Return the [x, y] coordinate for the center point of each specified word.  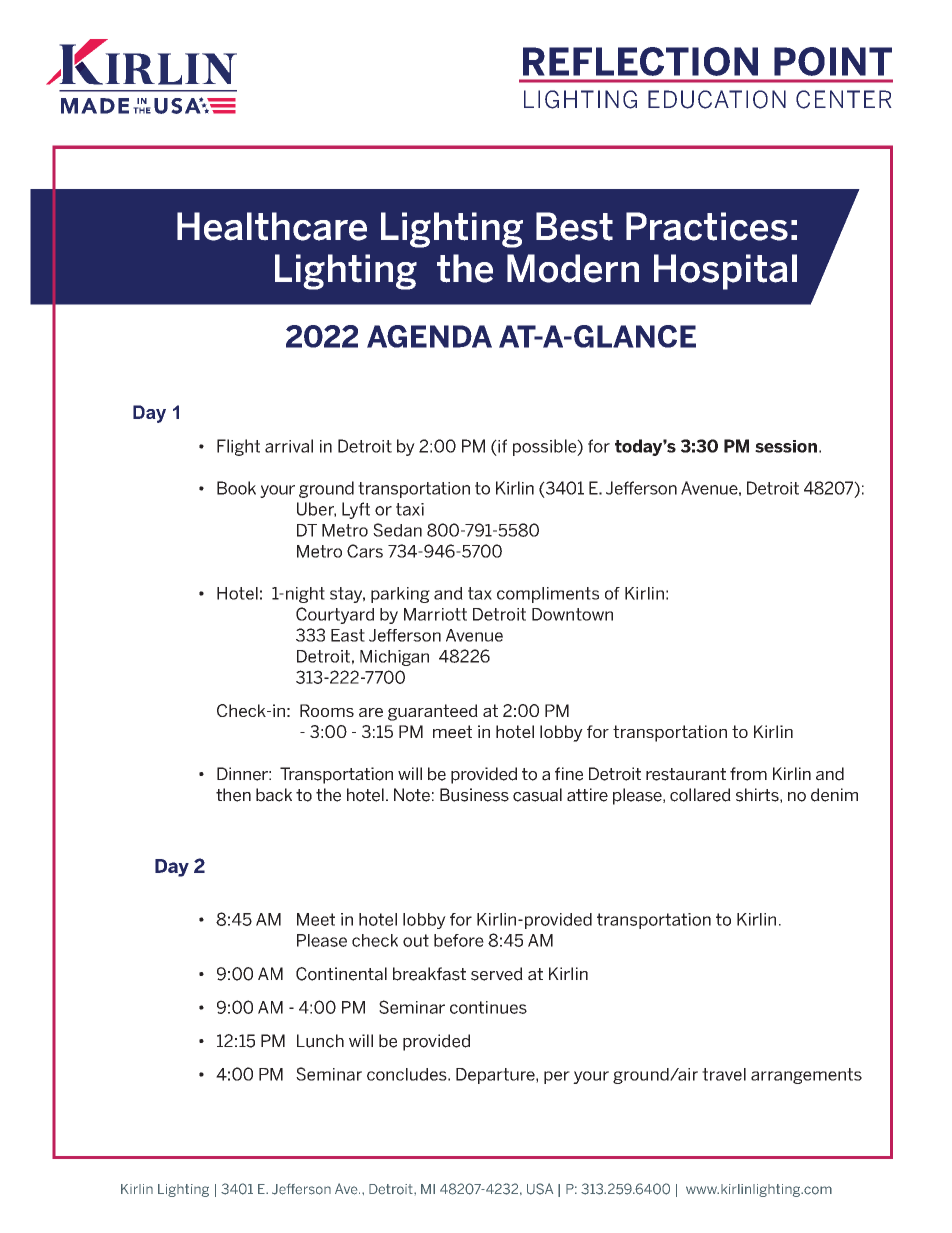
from [748, 774]
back [274, 795]
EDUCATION [717, 99]
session [786, 446]
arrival [289, 446]
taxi [410, 509]
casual [537, 795]
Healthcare [272, 226]
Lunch [320, 1041]
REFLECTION [640, 61]
